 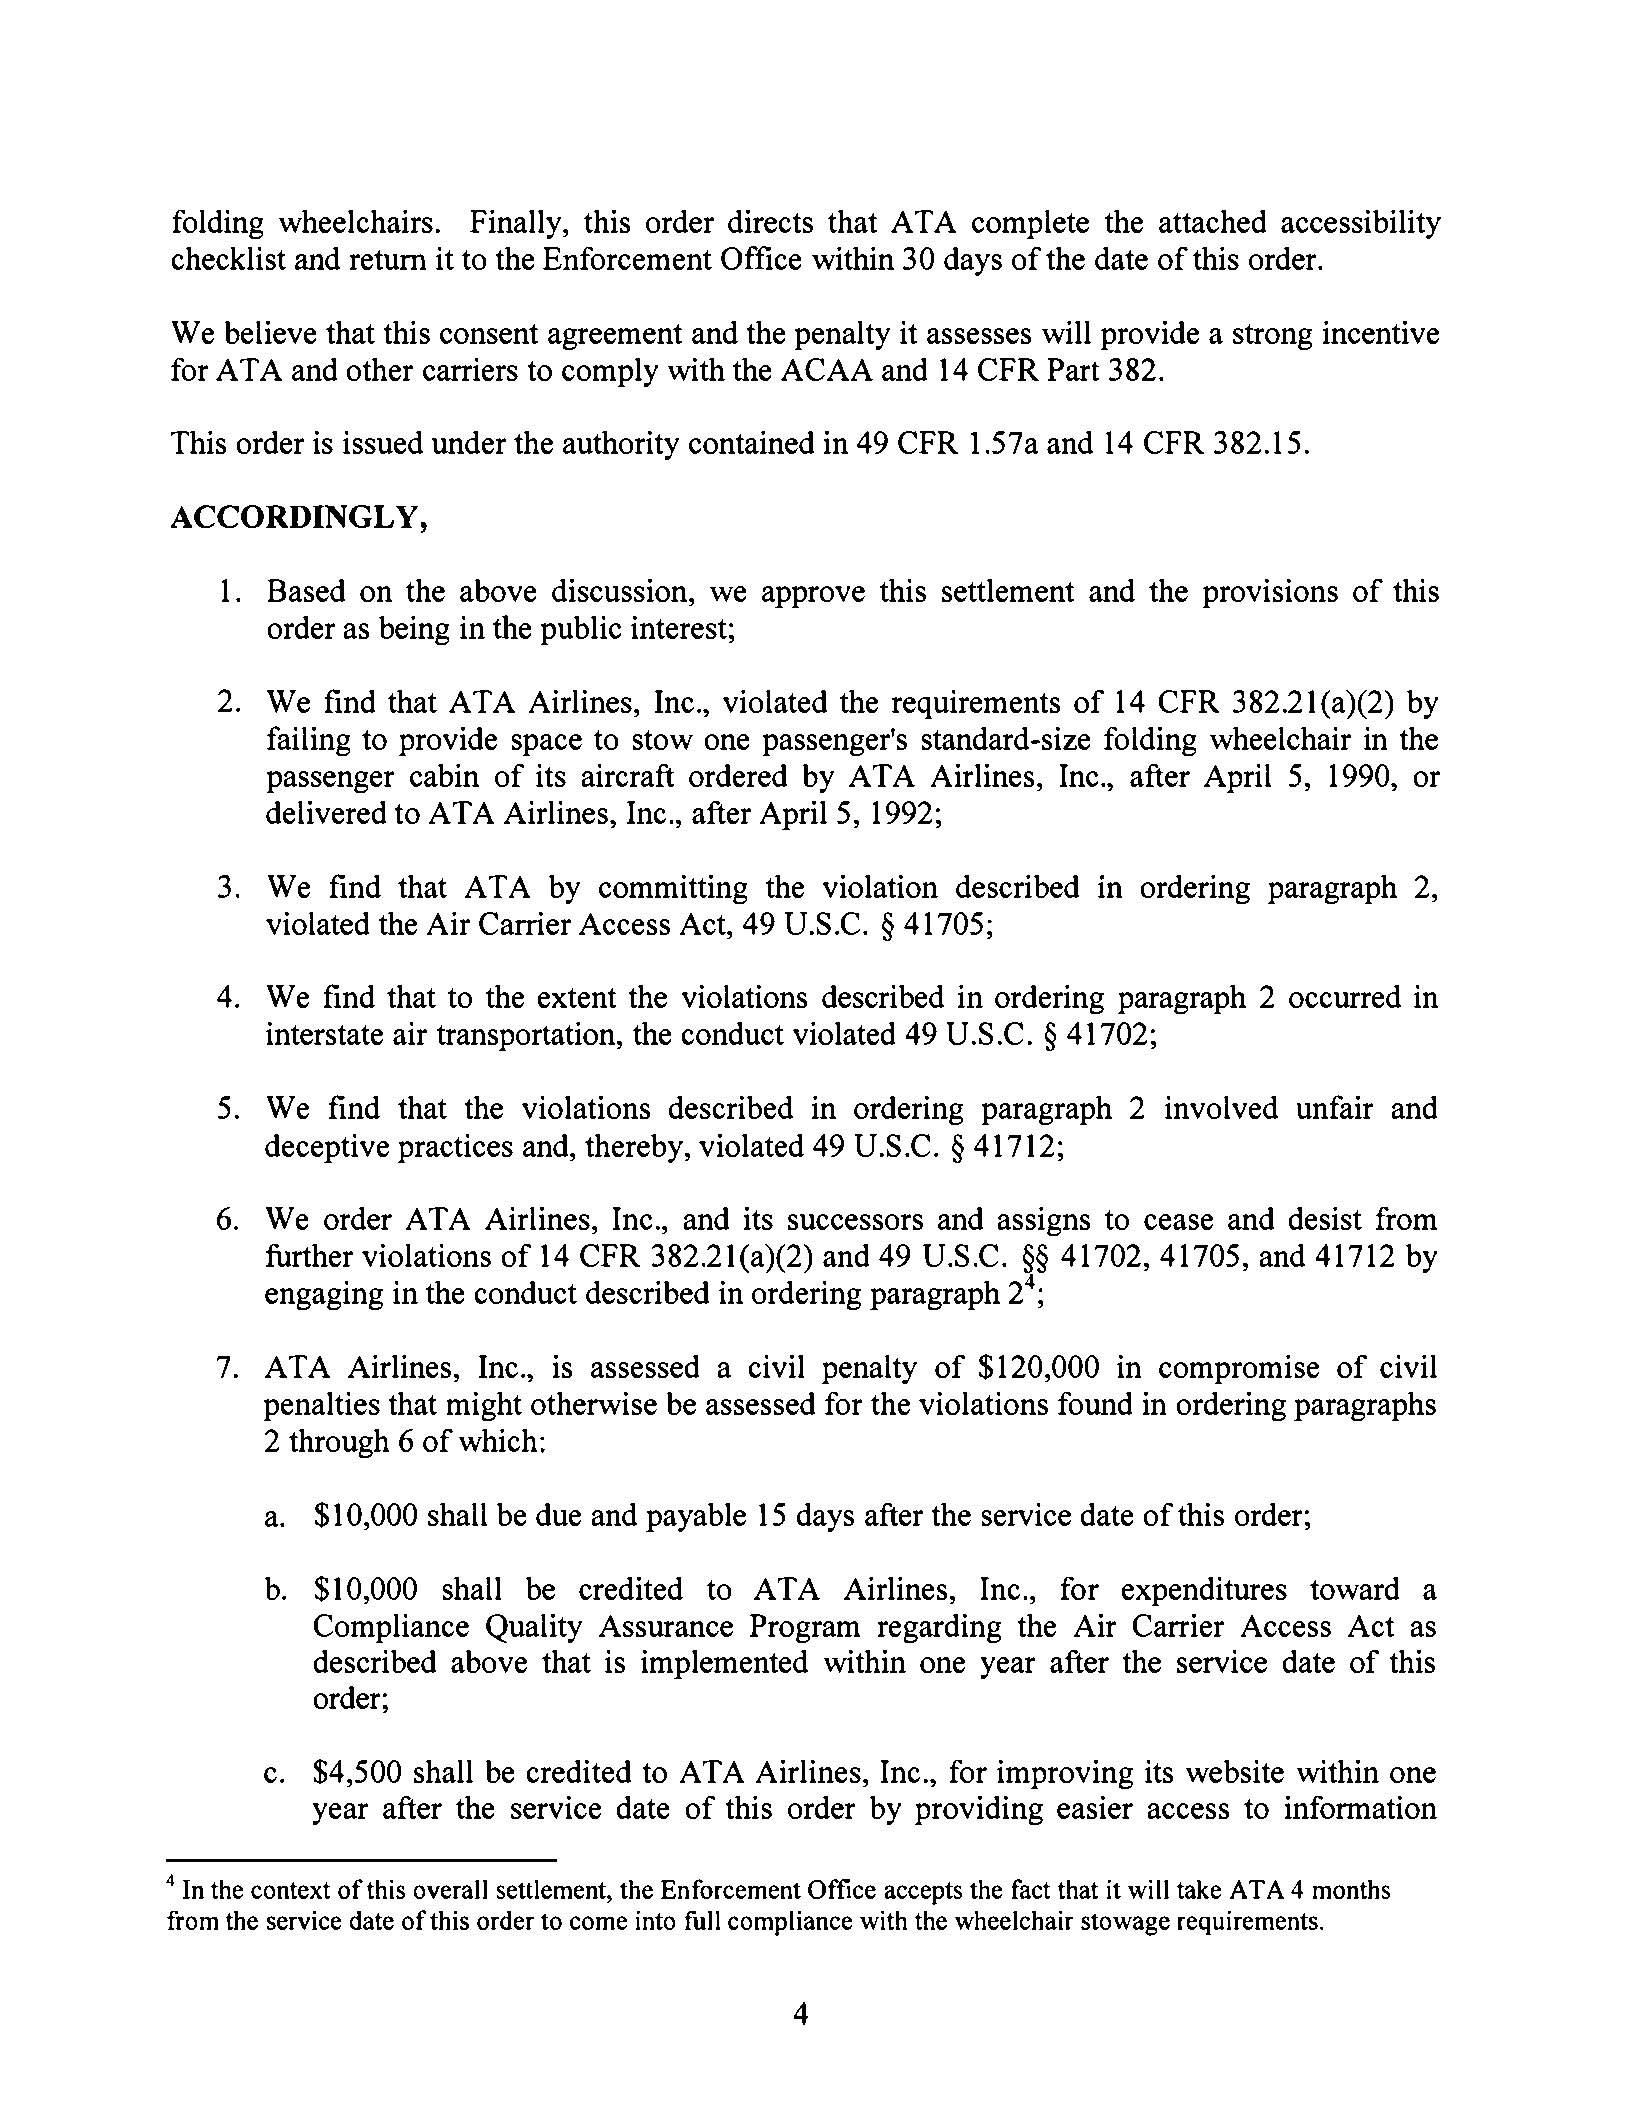 I want to click on payable, so click(x=696, y=1517).
